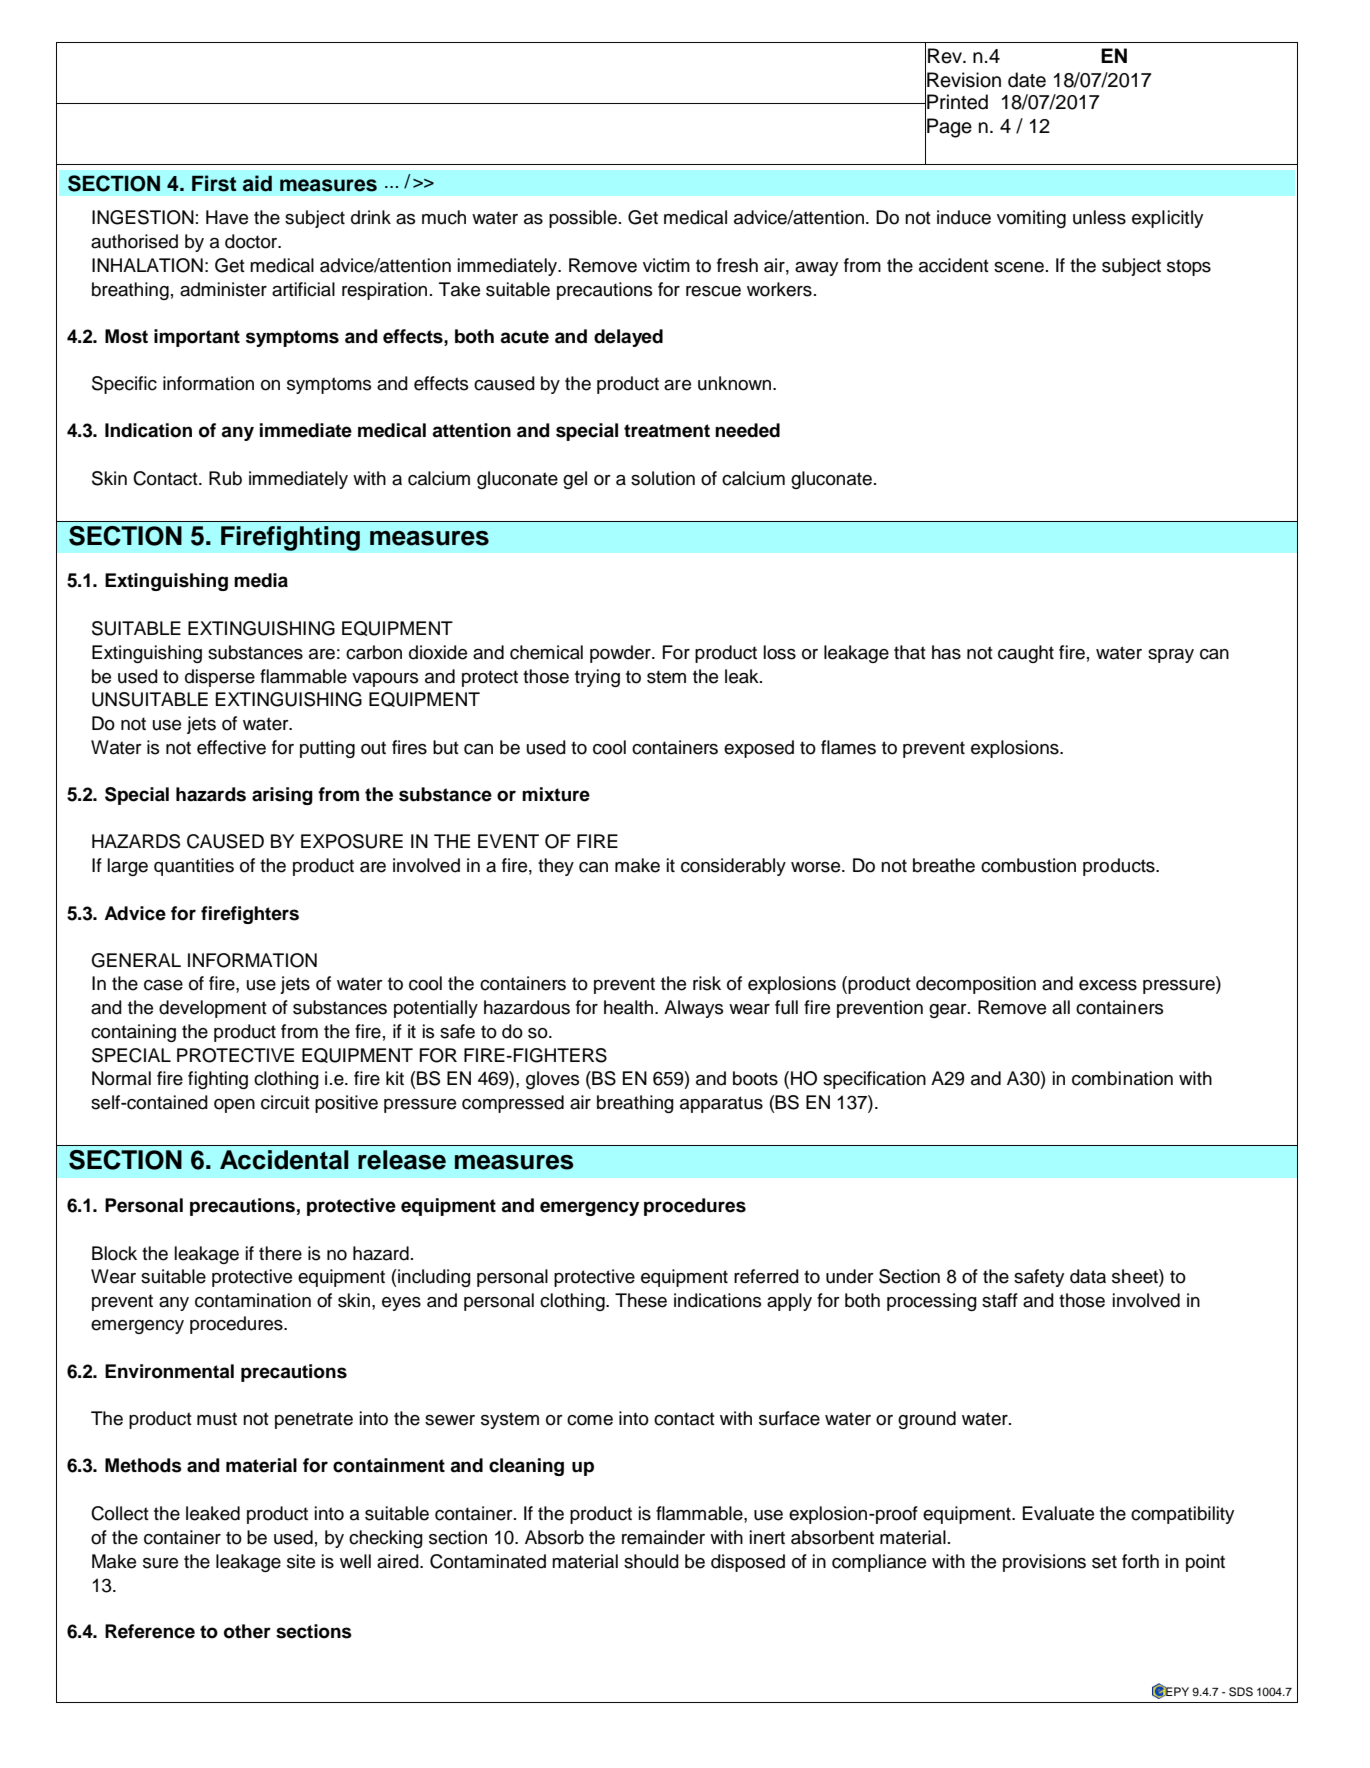  What do you see at coordinates (733, 867) in the screenshot?
I see `considerably` at bounding box center [733, 867].
